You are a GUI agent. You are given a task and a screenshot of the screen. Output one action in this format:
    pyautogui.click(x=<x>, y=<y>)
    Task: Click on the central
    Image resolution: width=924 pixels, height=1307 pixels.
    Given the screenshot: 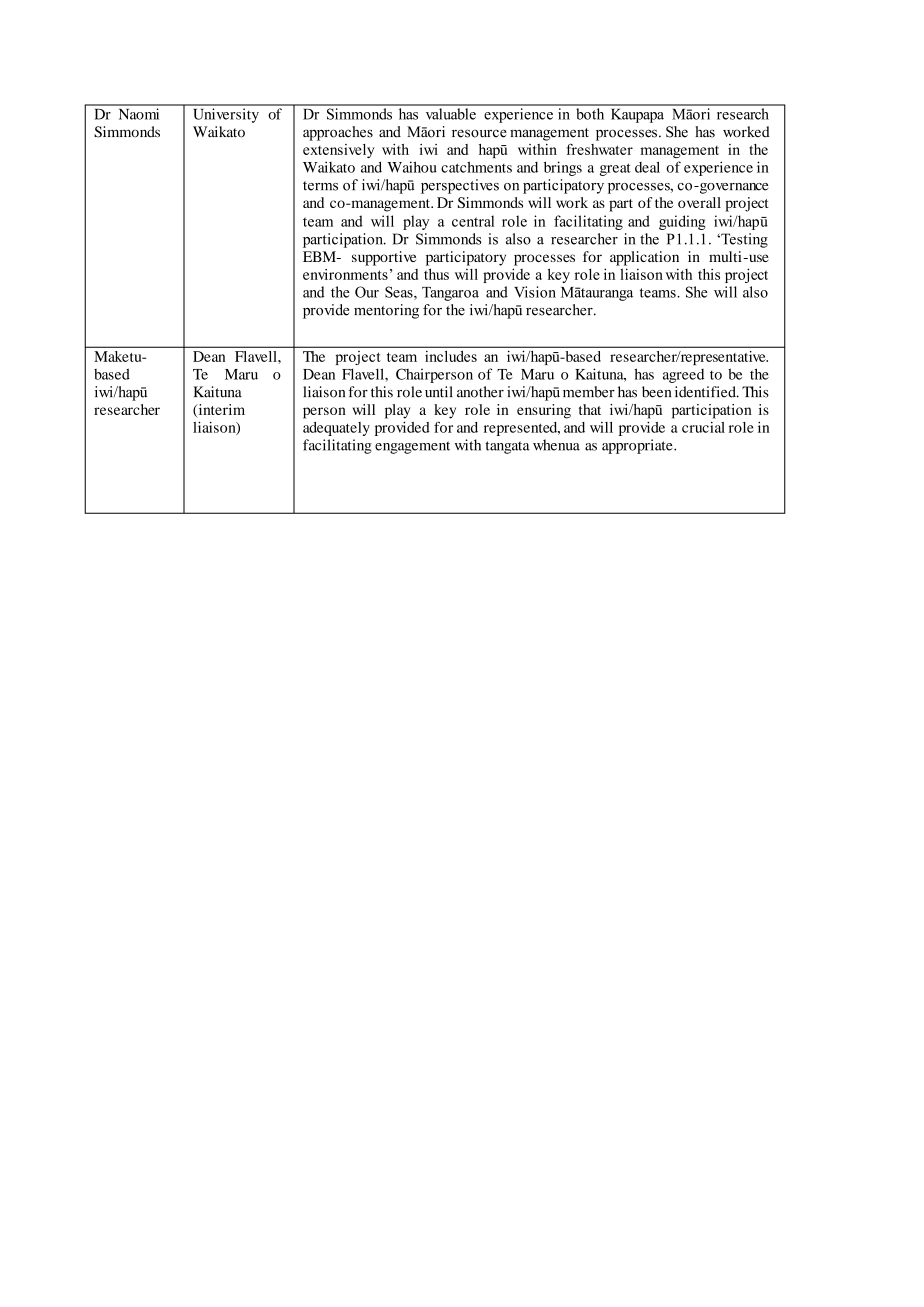 What is the action you would take?
    pyautogui.click(x=473, y=221)
